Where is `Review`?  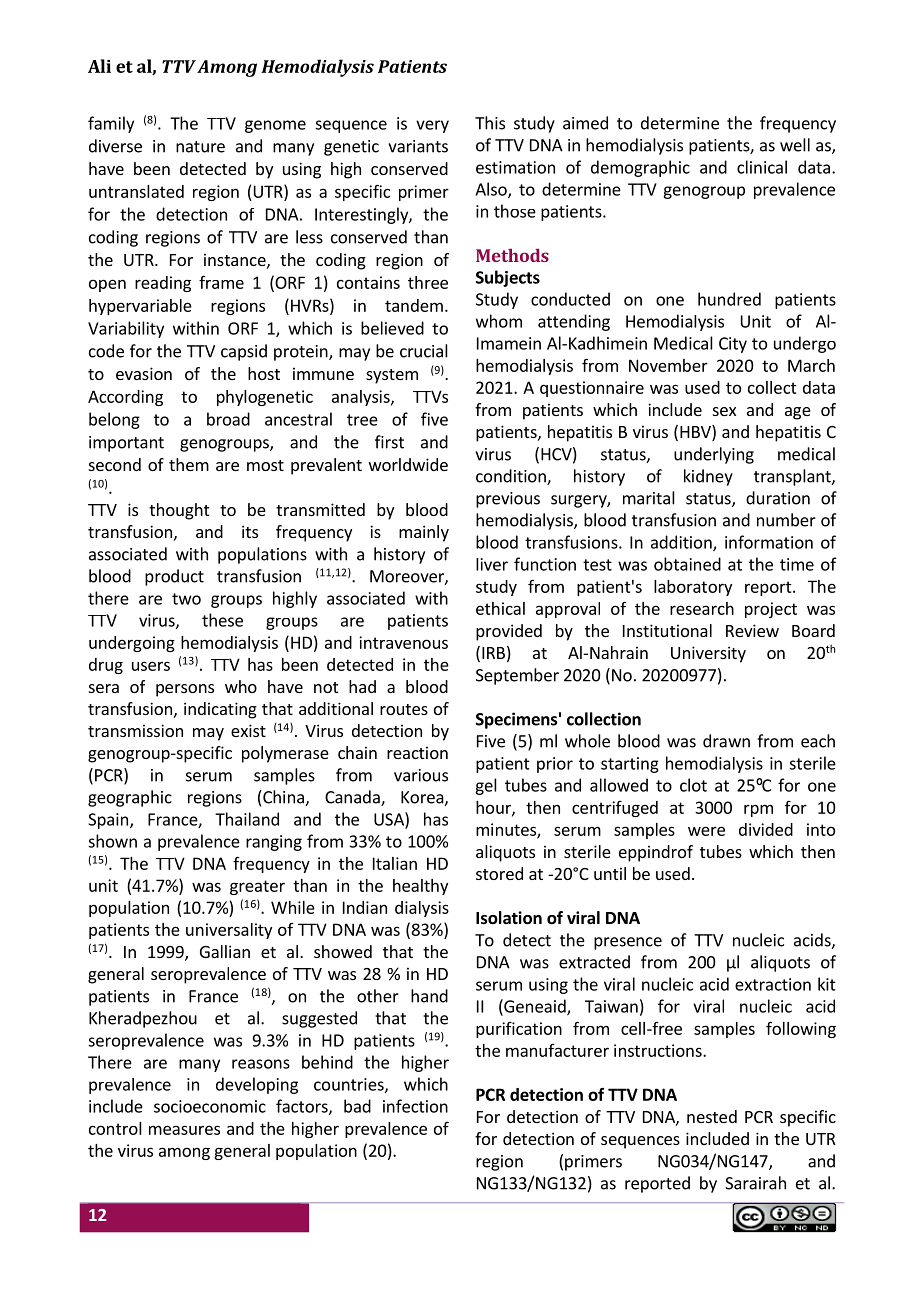 Review is located at coordinates (752, 630).
